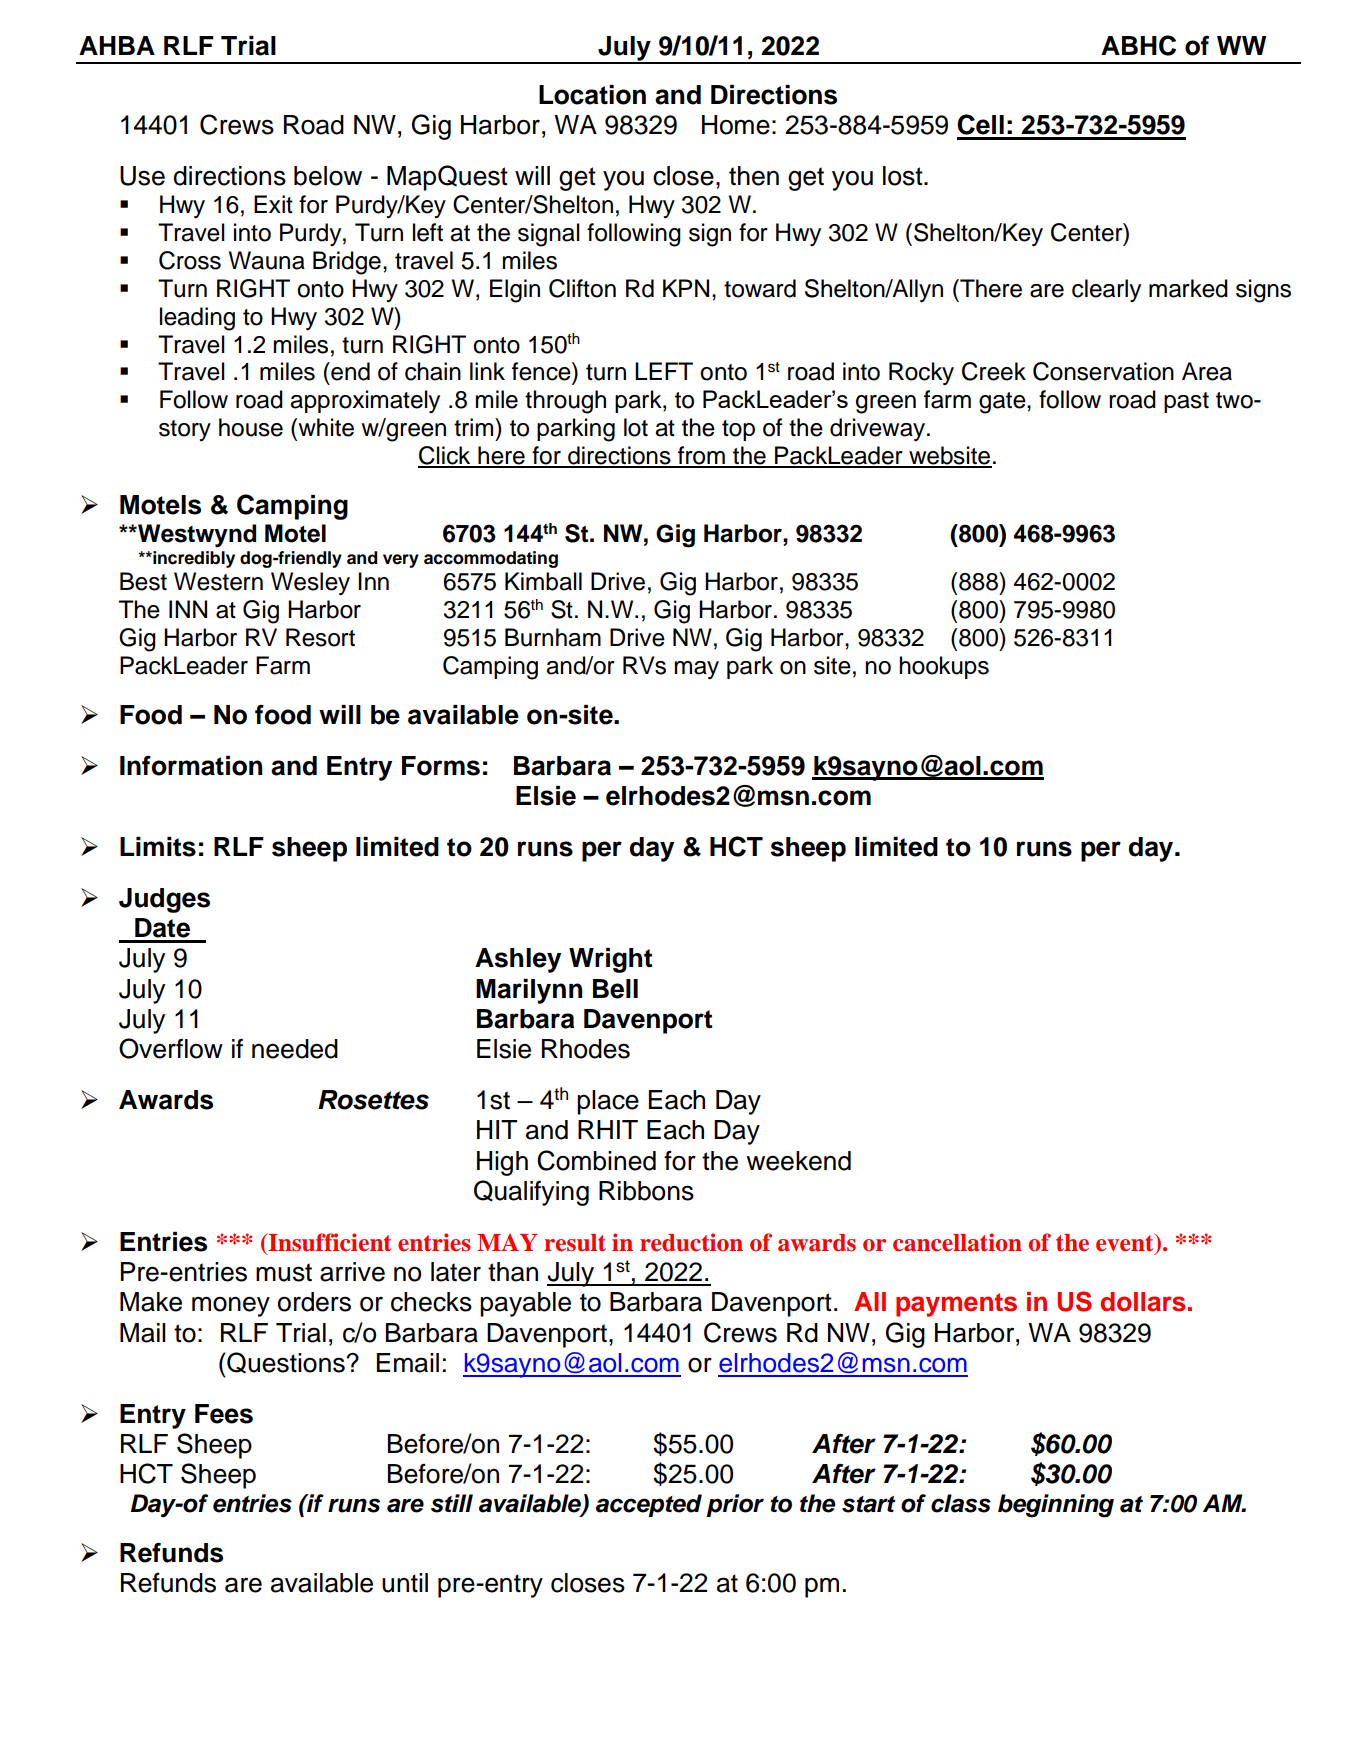  Describe the element at coordinates (701, 456) in the document. I see `from` at that location.
